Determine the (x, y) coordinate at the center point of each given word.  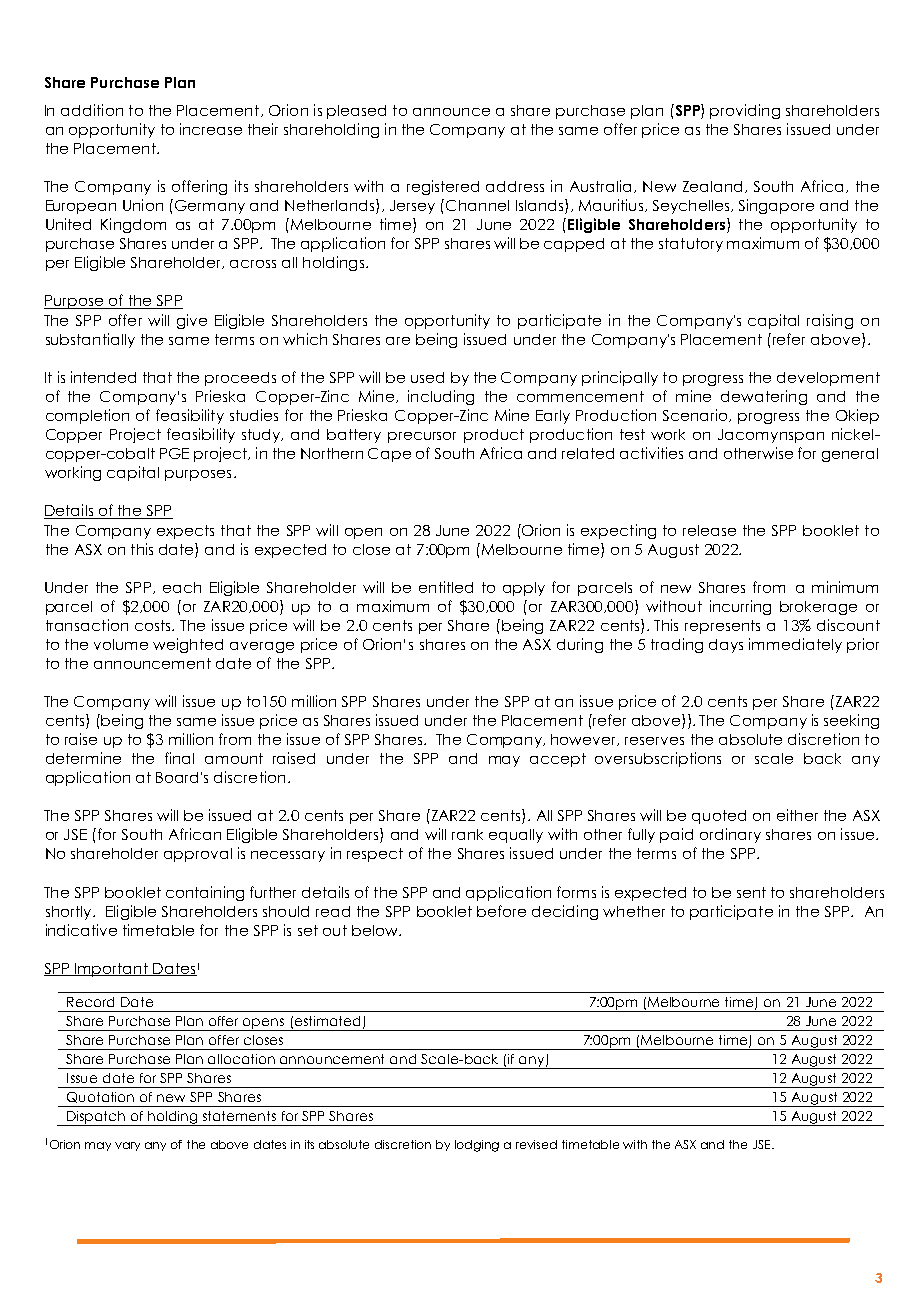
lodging (477, 1146)
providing (745, 111)
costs (154, 625)
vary (127, 1146)
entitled (446, 587)
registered (443, 187)
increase (211, 129)
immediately (795, 645)
